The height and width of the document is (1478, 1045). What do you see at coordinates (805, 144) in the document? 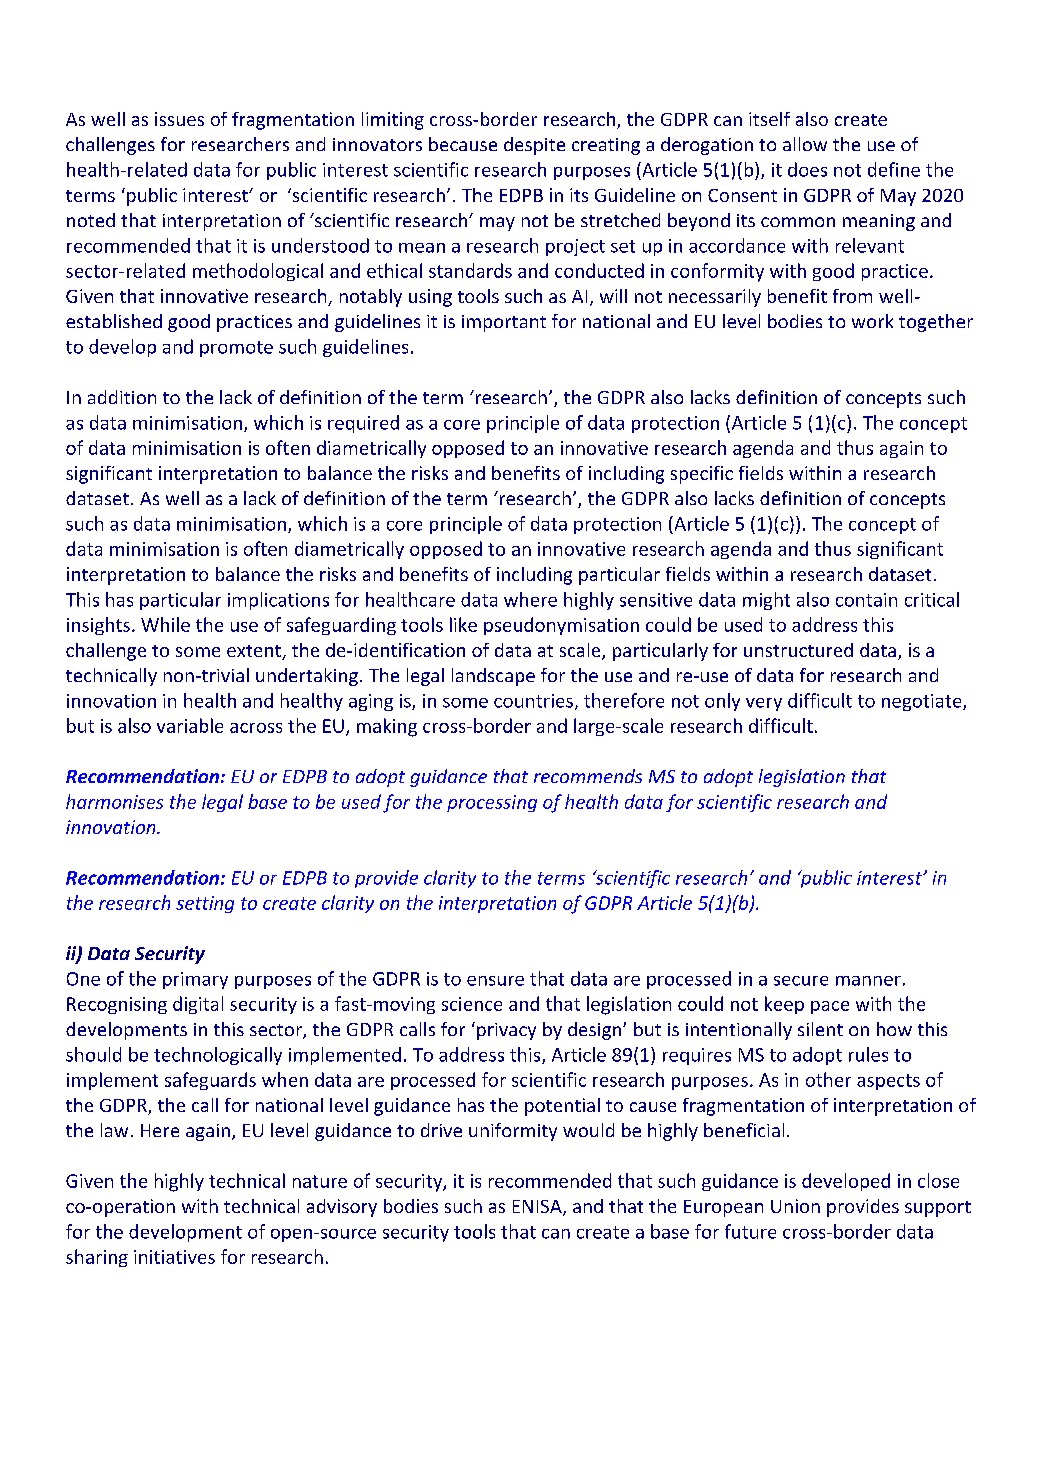
I see `allow` at bounding box center [805, 144].
